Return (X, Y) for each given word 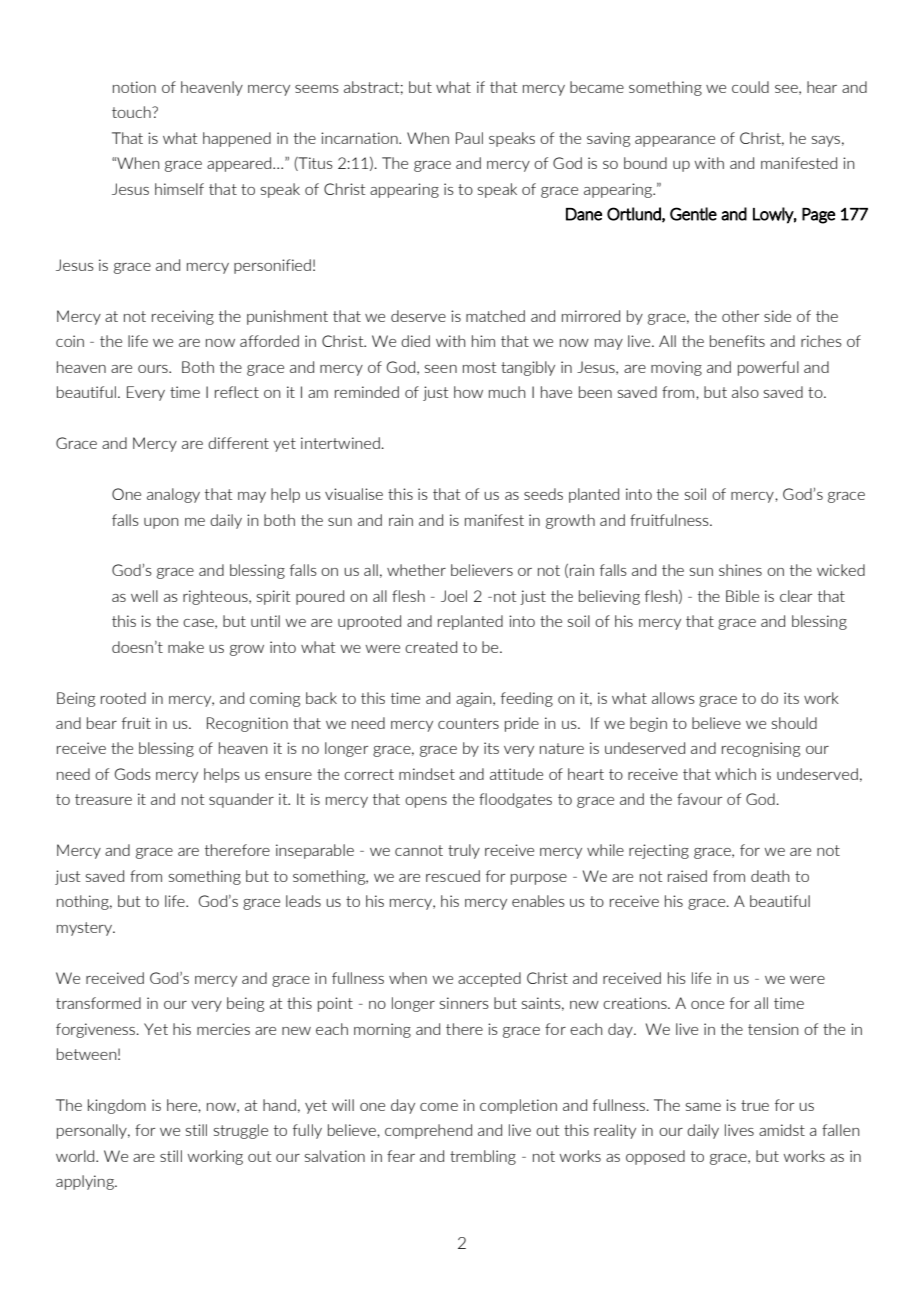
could (750, 87)
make (186, 647)
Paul (469, 138)
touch (132, 112)
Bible (742, 596)
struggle (241, 1131)
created (431, 647)
